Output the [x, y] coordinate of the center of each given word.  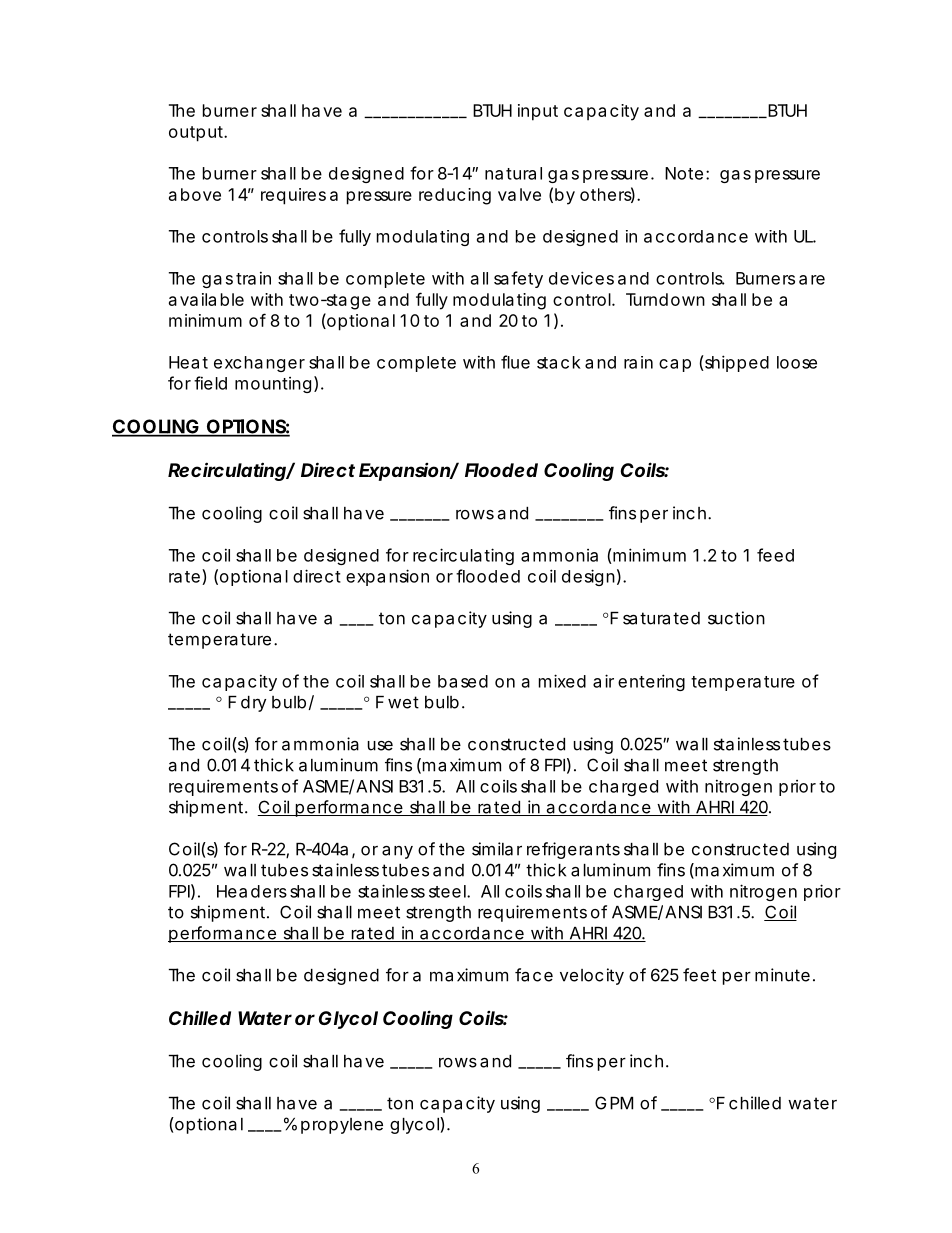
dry [253, 704]
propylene [342, 1126]
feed [775, 555]
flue [515, 362]
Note [684, 173]
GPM [614, 1103]
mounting [273, 385]
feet [699, 975]
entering [651, 682]
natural [513, 173]
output [198, 134]
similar [497, 849]
